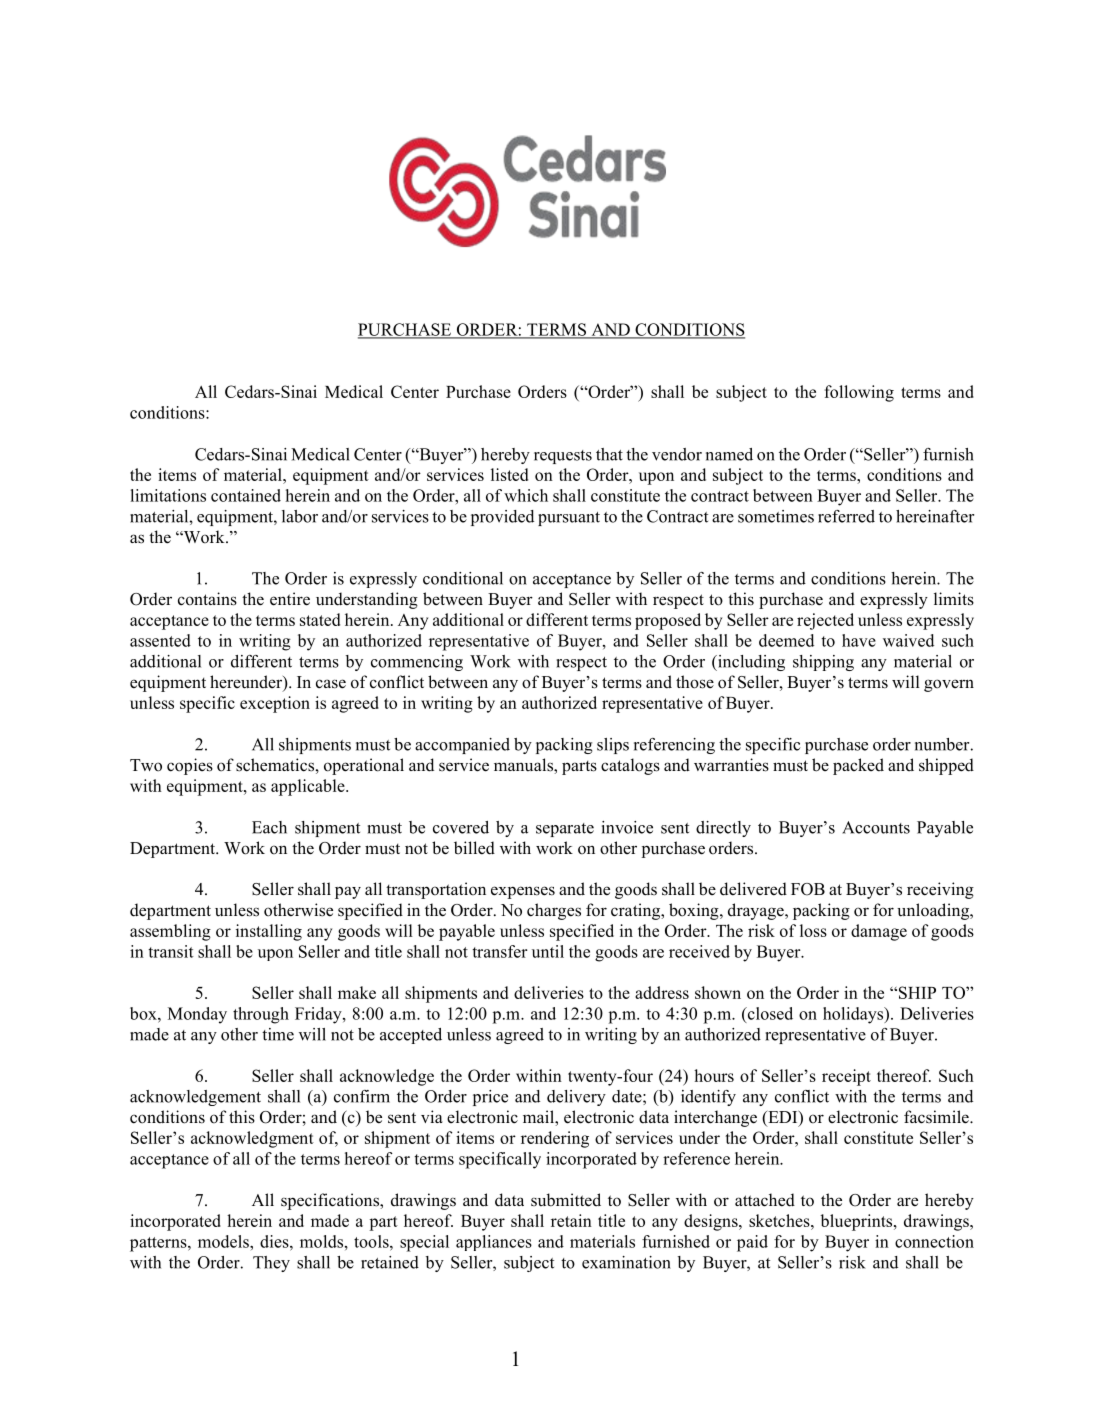 This screenshot has height=1427, width=1103. What do you see at coordinates (246, 495) in the screenshot?
I see `contained` at bounding box center [246, 495].
